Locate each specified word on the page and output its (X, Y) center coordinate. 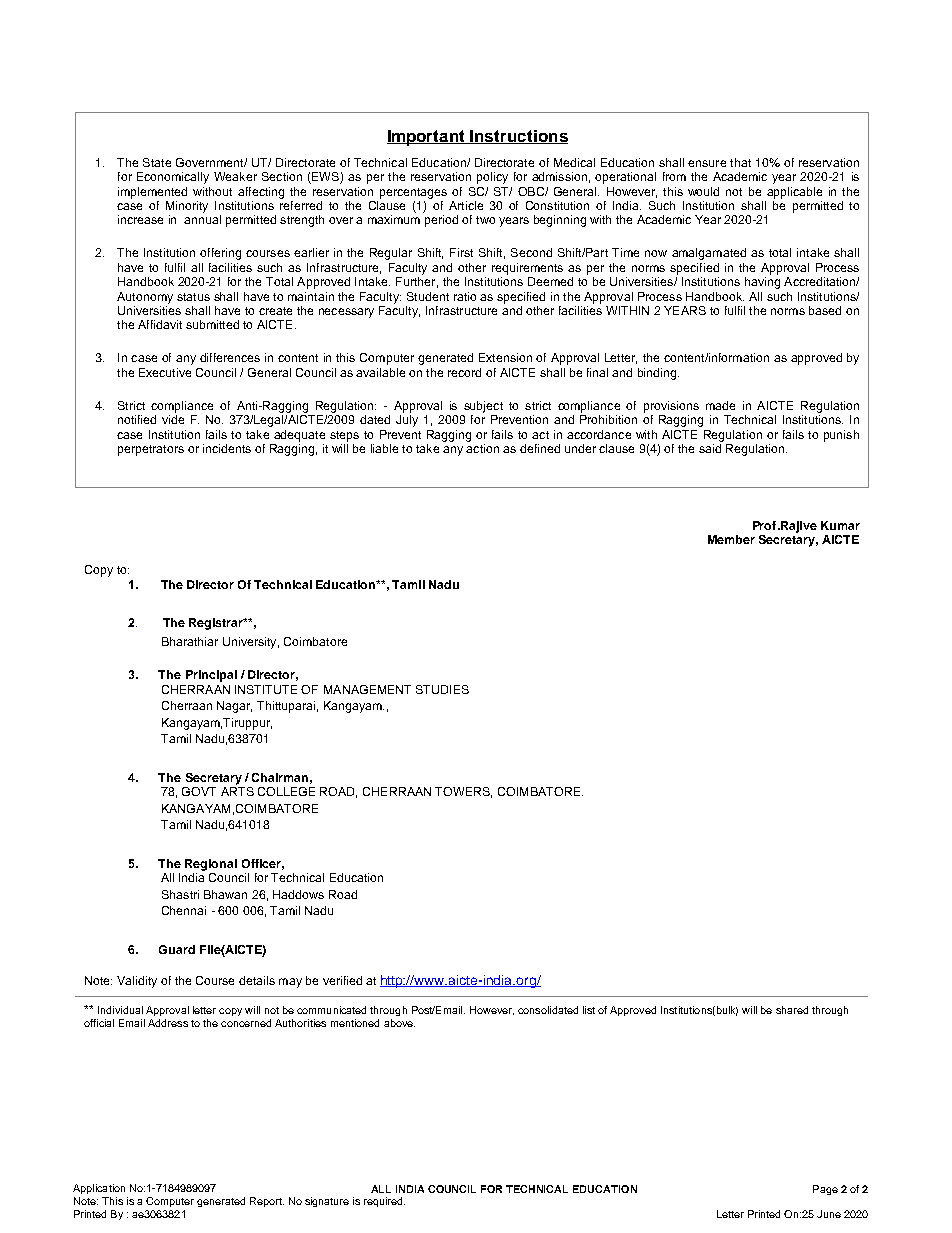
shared (792, 1010)
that (740, 162)
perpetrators (151, 450)
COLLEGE (286, 791)
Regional (211, 865)
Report (267, 1202)
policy (492, 178)
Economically (173, 178)
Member (731, 539)
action (482, 448)
